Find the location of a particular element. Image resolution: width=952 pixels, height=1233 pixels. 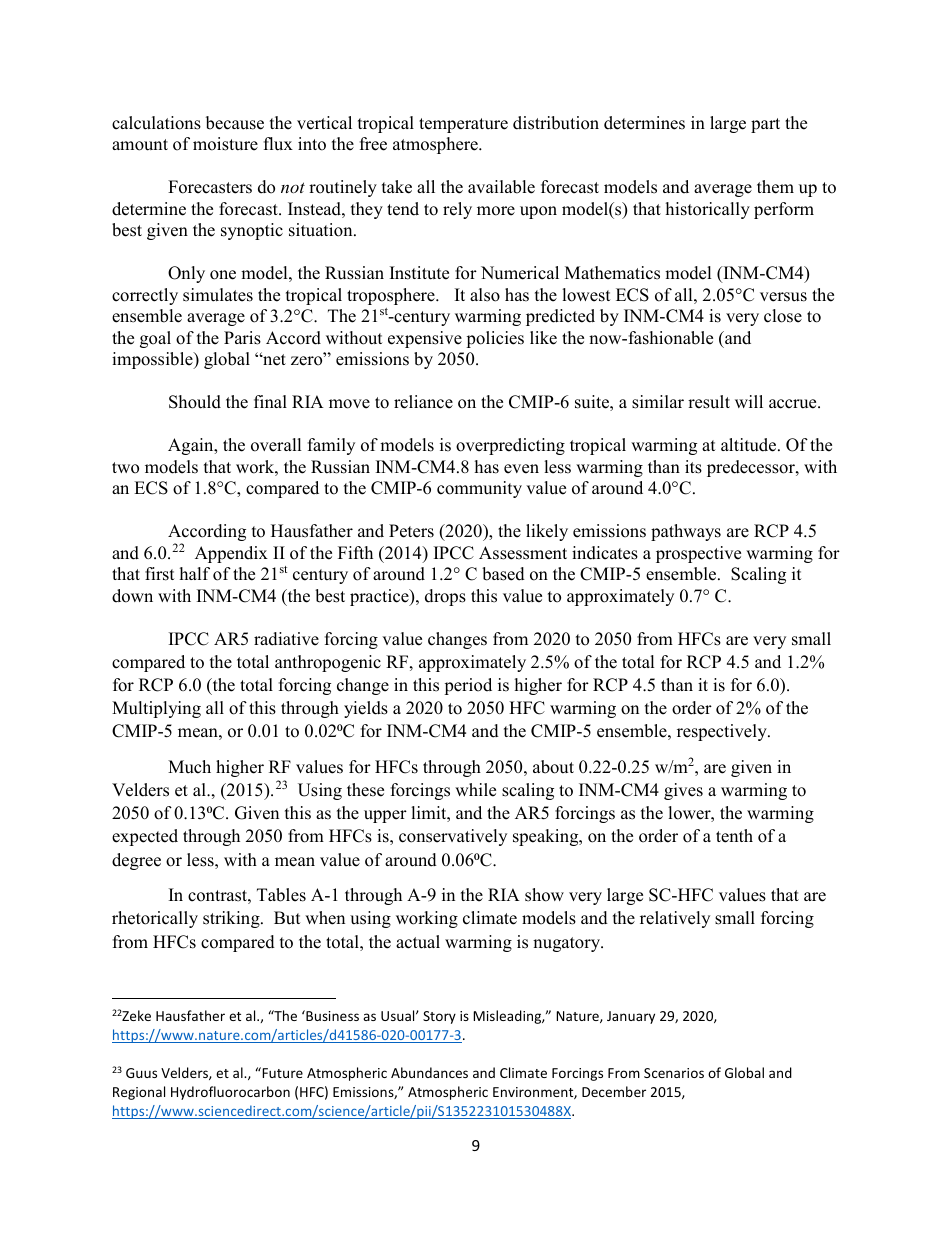

half is located at coordinates (195, 573).
